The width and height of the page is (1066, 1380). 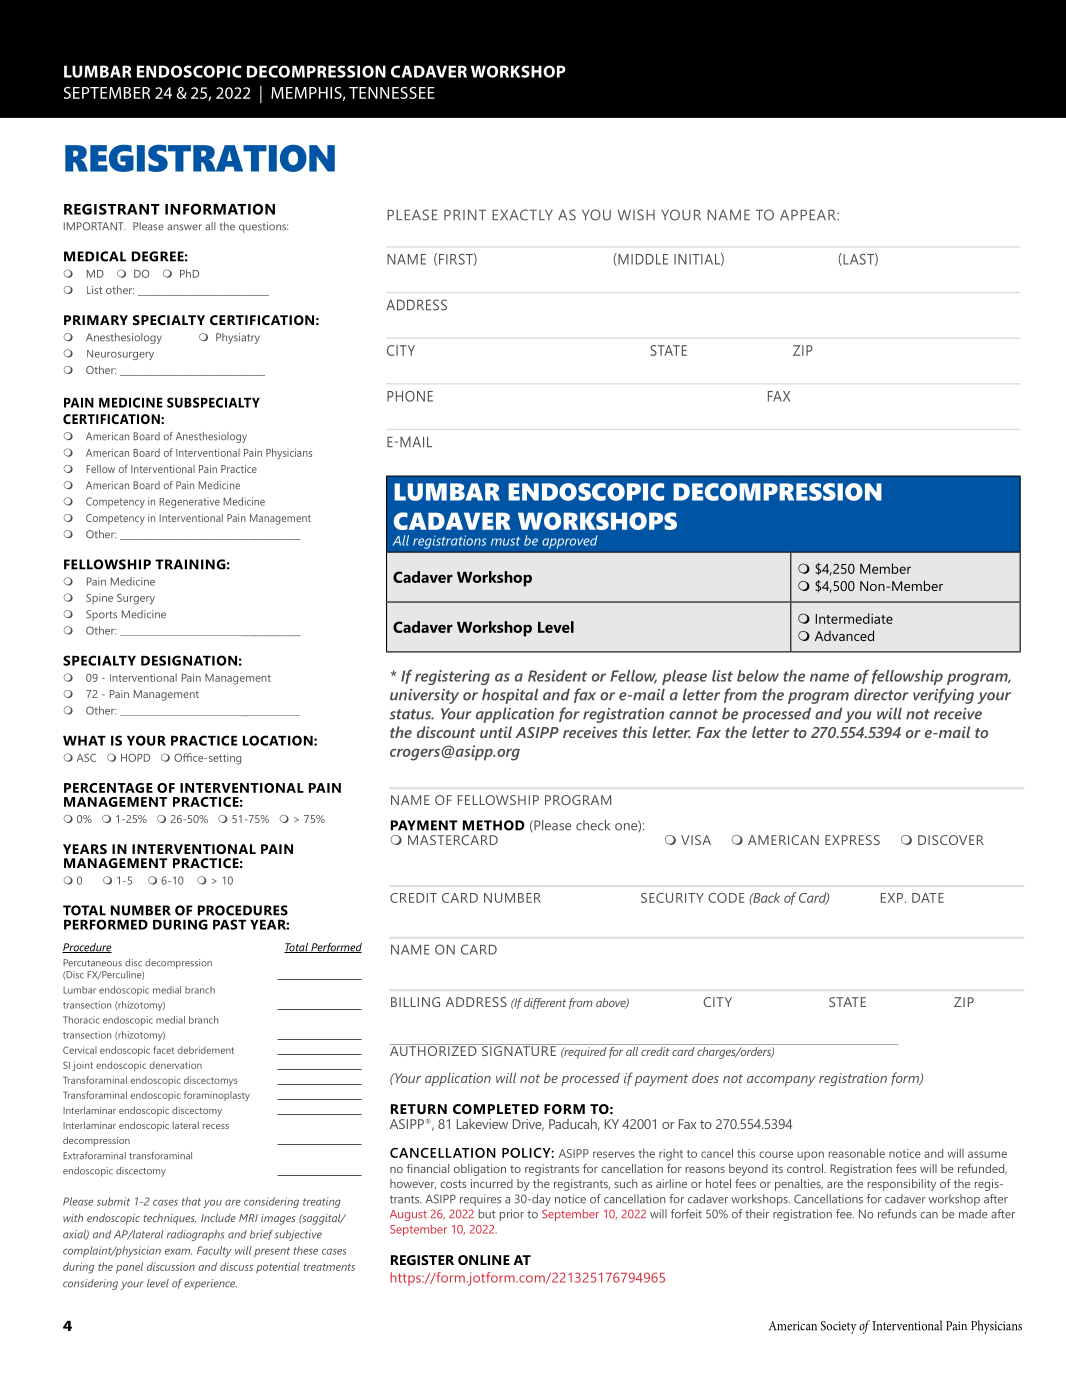 I want to click on APPEAR, so click(x=809, y=214).
